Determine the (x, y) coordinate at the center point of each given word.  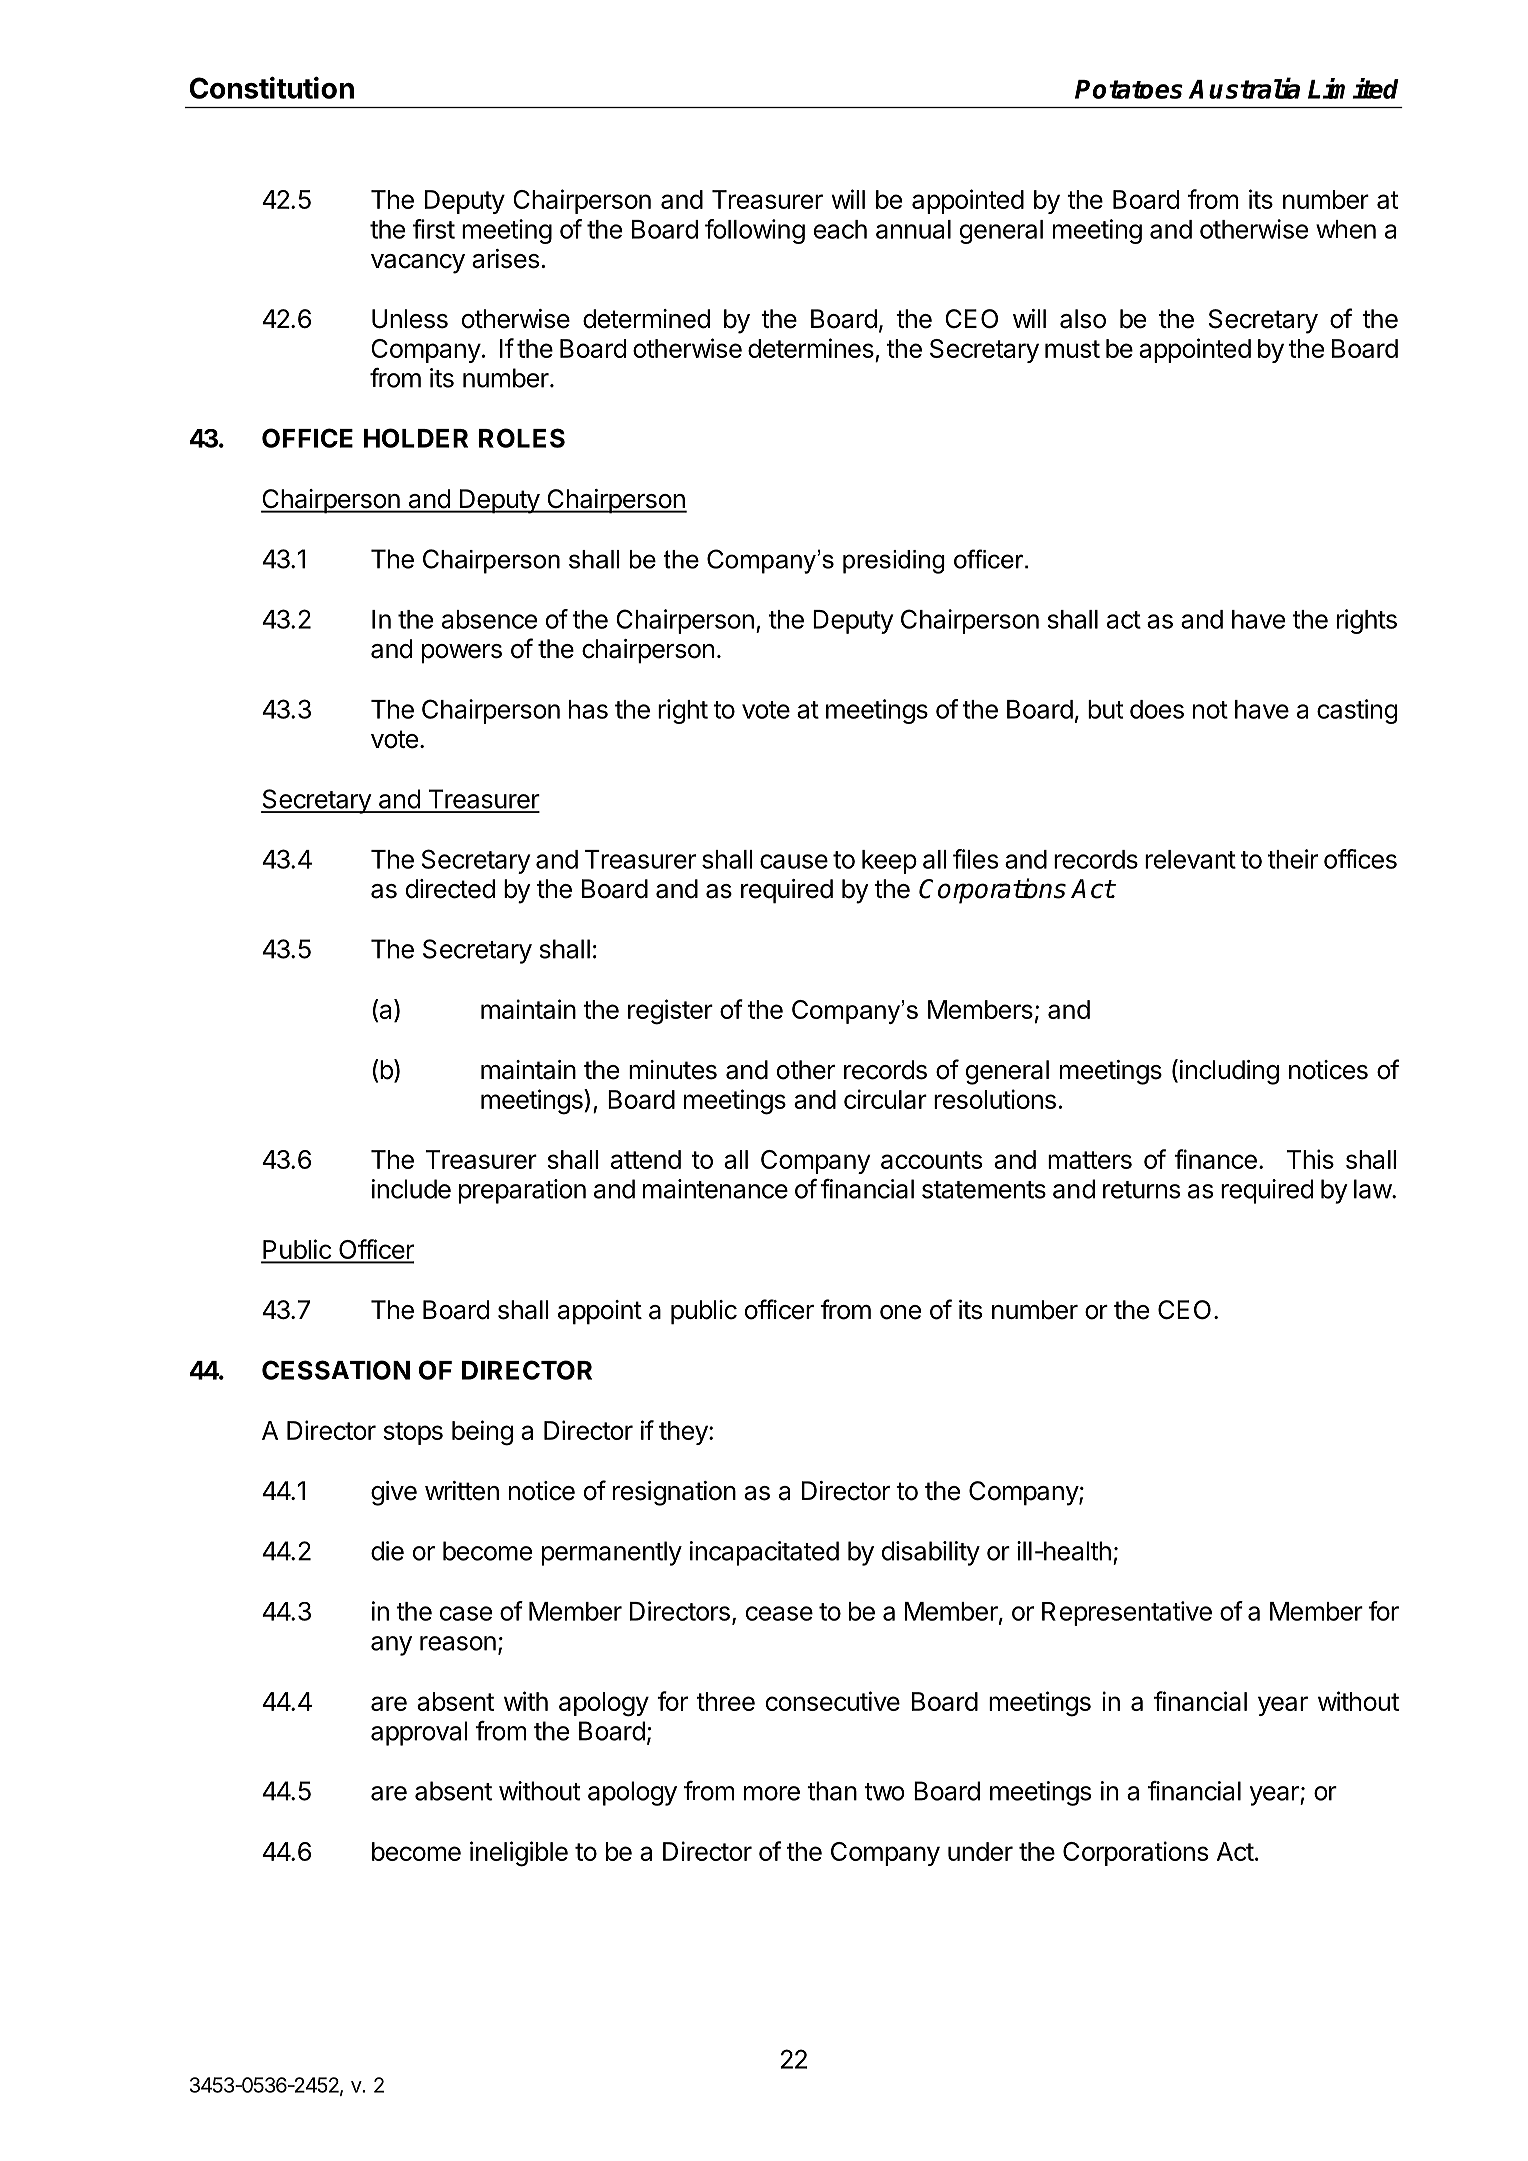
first (433, 229)
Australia (1244, 88)
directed (450, 889)
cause (794, 861)
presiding (894, 562)
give (394, 1493)
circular (885, 1099)
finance (1215, 1159)
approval (419, 1733)
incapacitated (764, 1553)
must (1072, 349)
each (840, 229)
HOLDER (416, 438)
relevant (1190, 859)
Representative (1127, 1613)
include (411, 1189)
